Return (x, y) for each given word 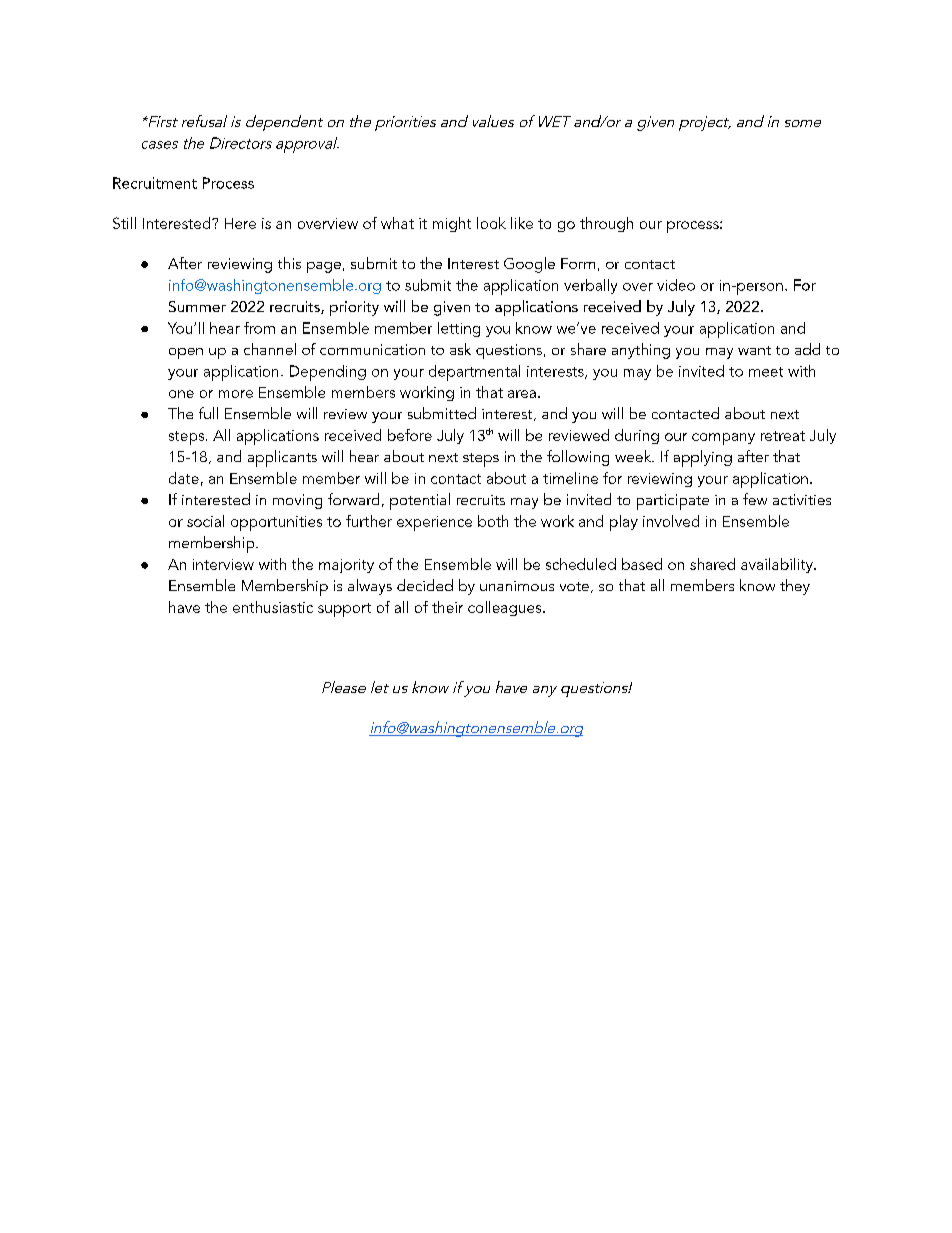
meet (766, 372)
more (236, 394)
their (447, 607)
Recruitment (155, 183)
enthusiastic (273, 607)
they (795, 587)
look (491, 223)
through (606, 224)
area (522, 394)
